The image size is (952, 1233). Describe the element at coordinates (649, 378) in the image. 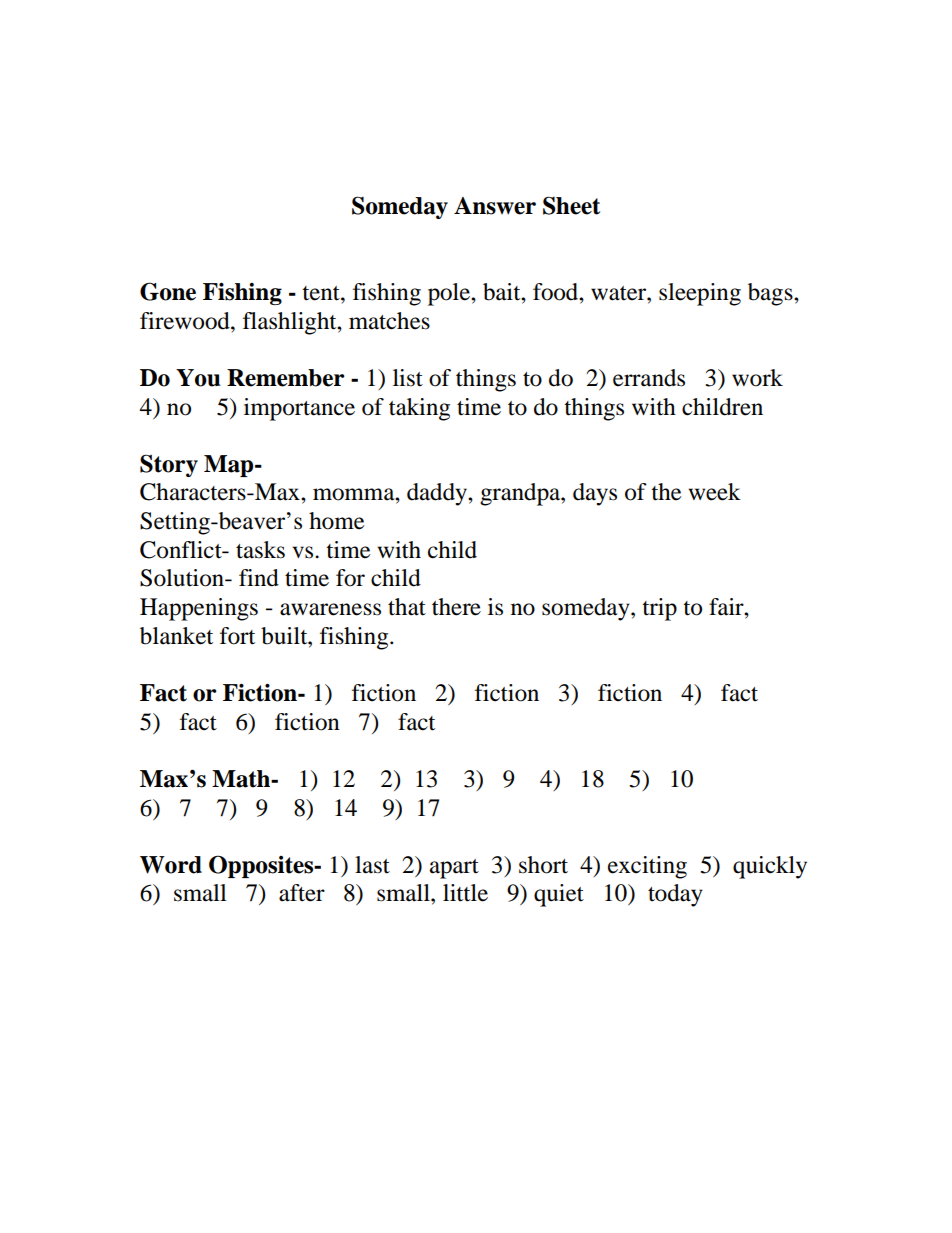

I see `errands` at that location.
